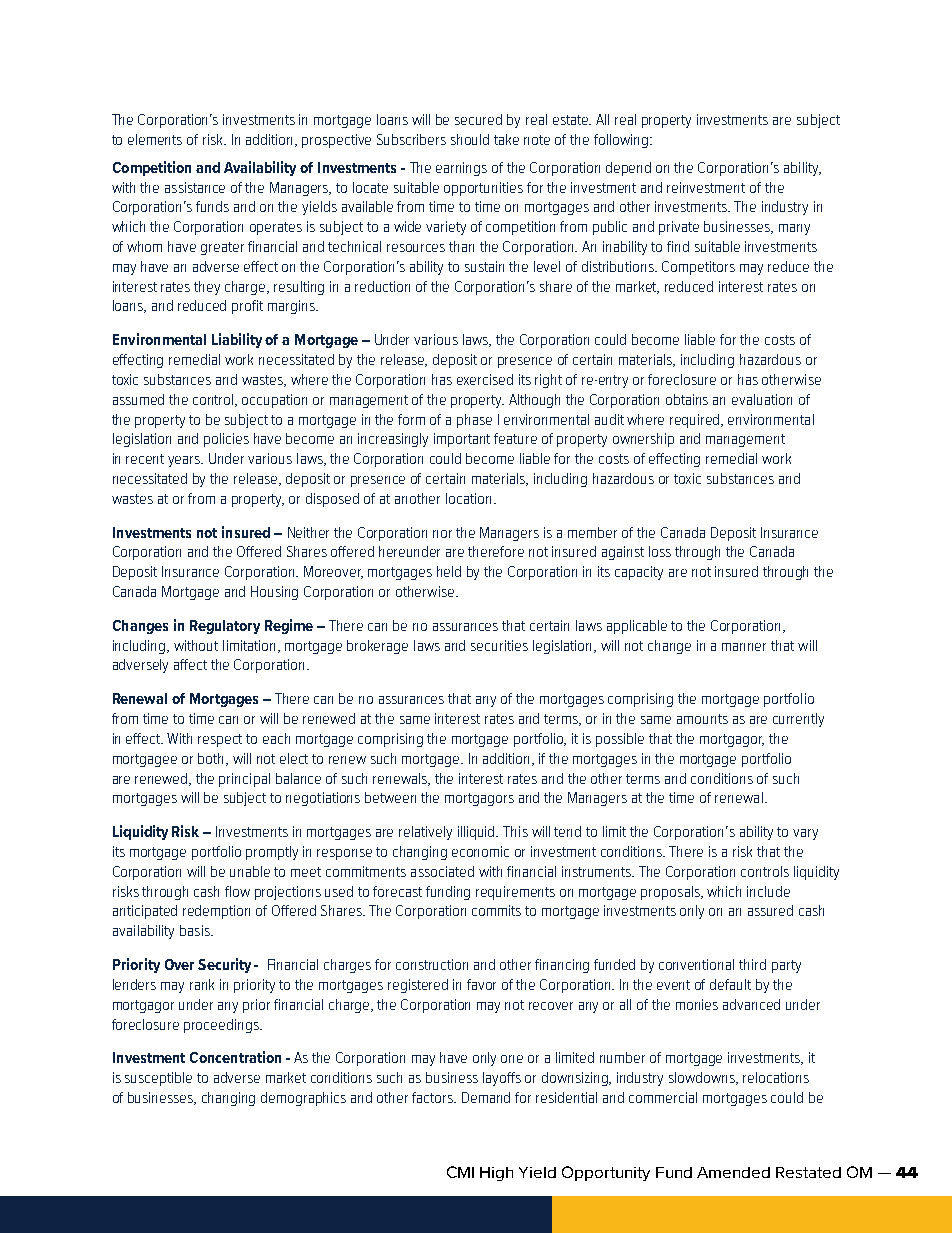  Describe the element at coordinates (696, 421) in the screenshot. I see `required` at that location.
